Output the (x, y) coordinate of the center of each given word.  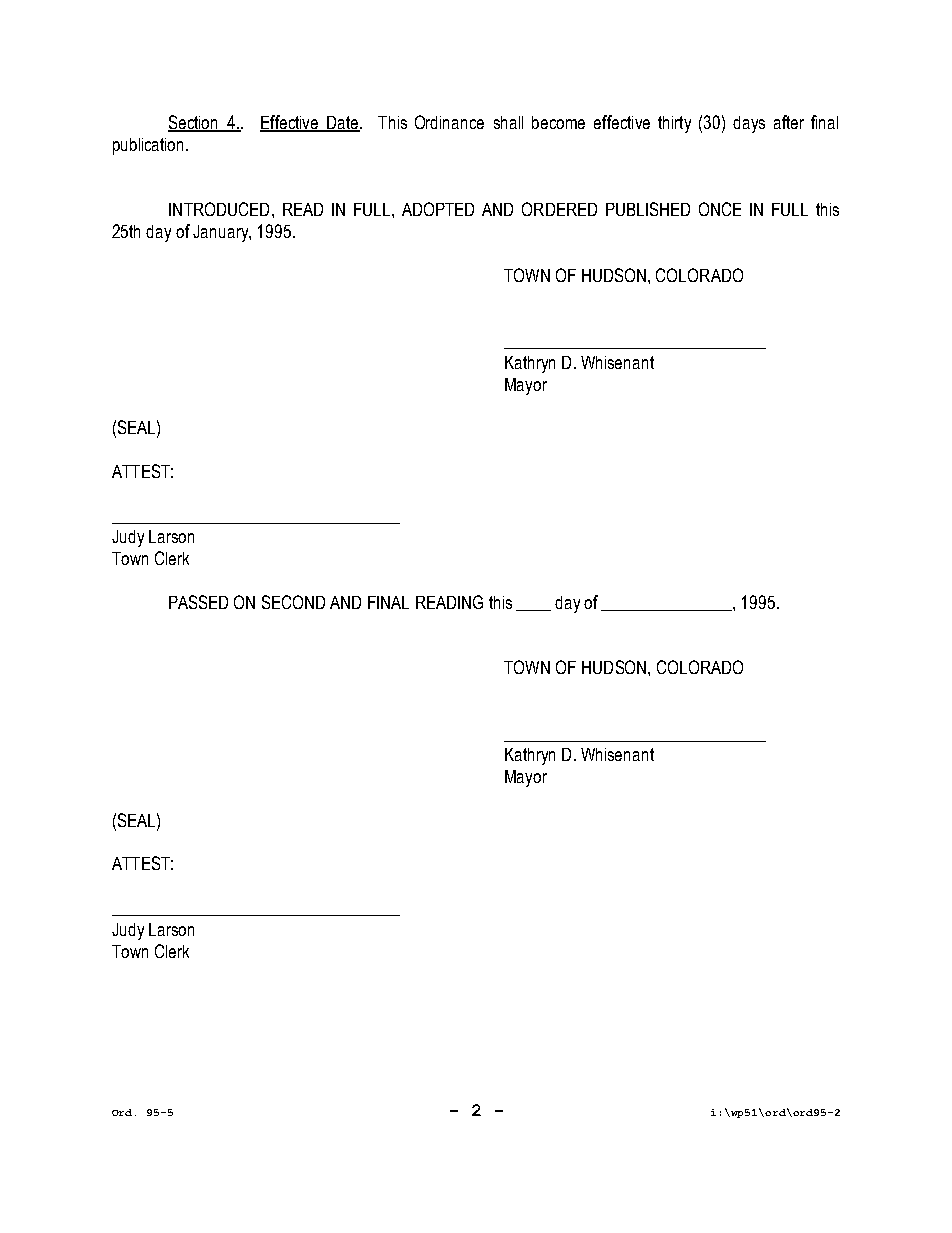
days (749, 124)
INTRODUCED (219, 209)
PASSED (198, 602)
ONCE (720, 209)
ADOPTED (438, 209)
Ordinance (449, 122)
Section (194, 123)
